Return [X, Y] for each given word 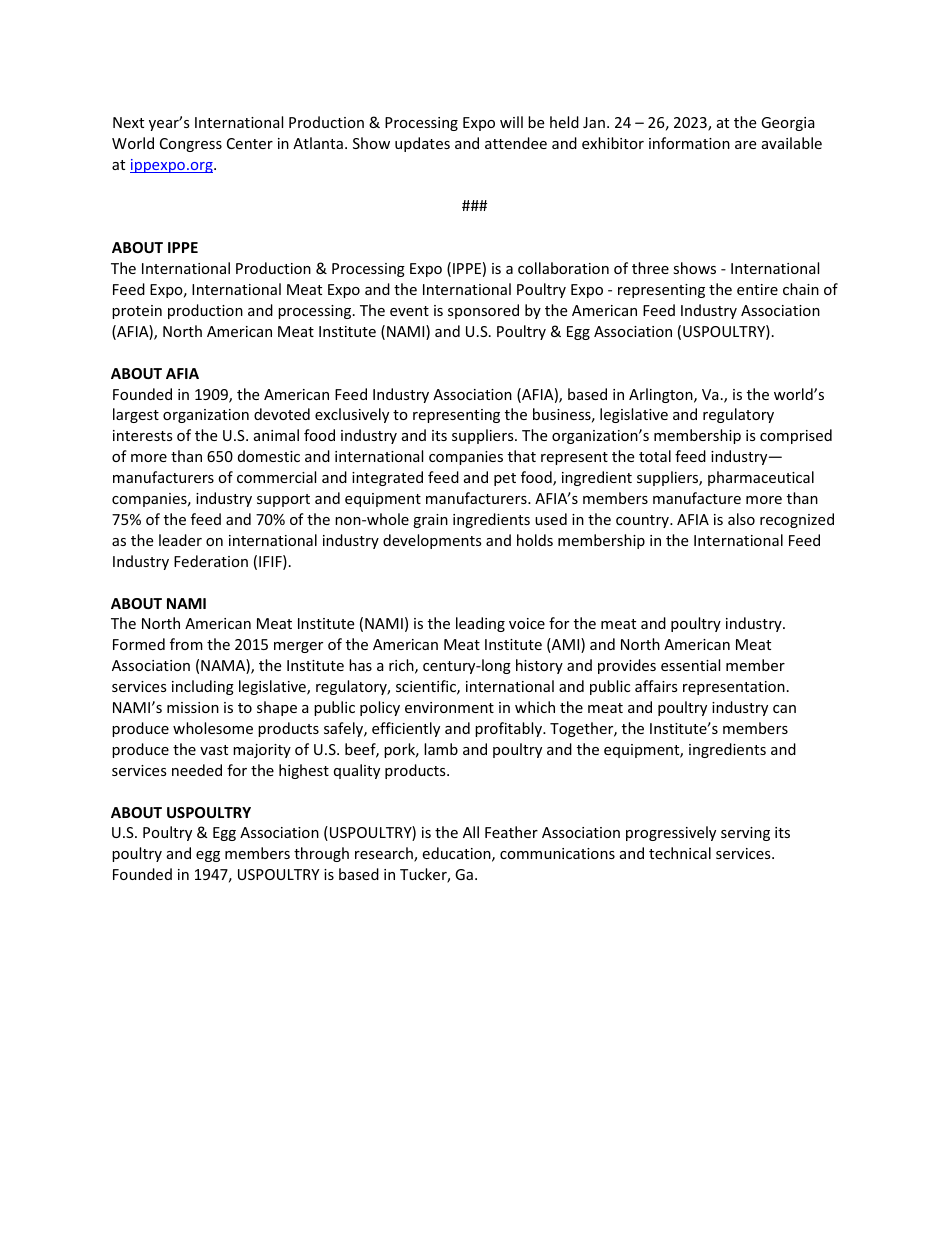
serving [745, 834]
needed [197, 770]
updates [422, 144]
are [745, 145]
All [471, 832]
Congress [191, 145]
